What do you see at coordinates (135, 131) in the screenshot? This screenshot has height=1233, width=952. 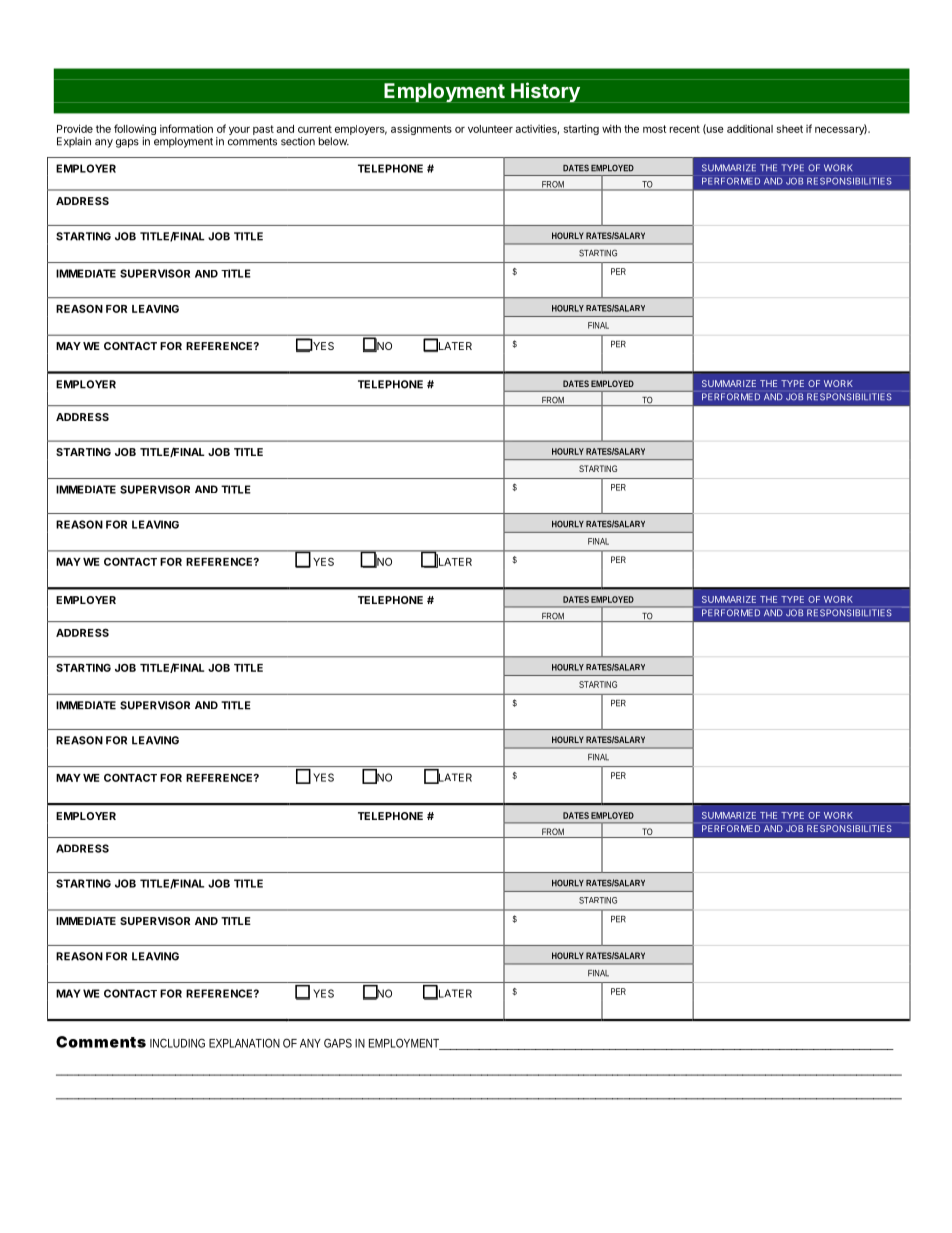 I see `following` at bounding box center [135, 131].
